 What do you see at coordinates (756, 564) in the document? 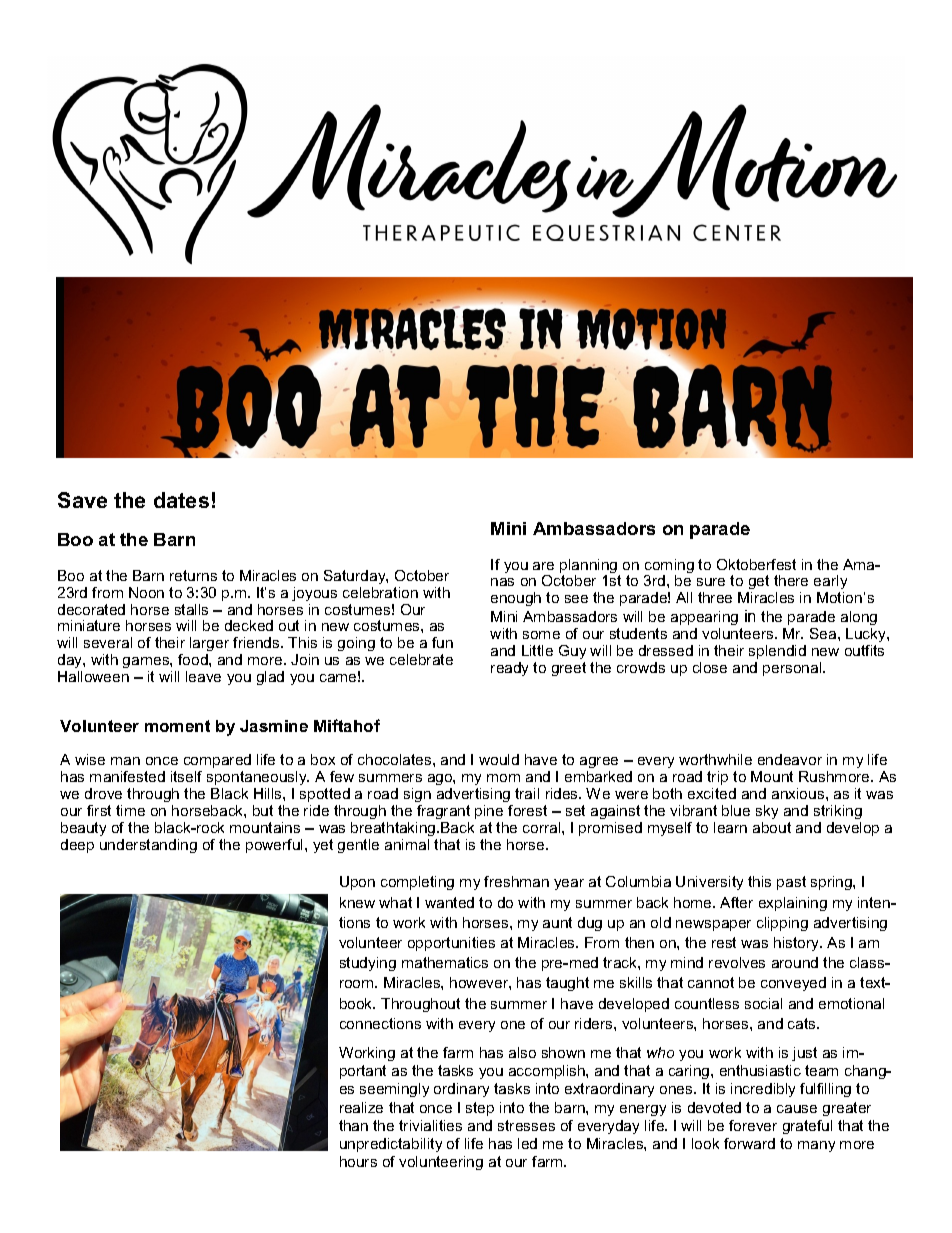
I see `Oktoberfest` at bounding box center [756, 564].
